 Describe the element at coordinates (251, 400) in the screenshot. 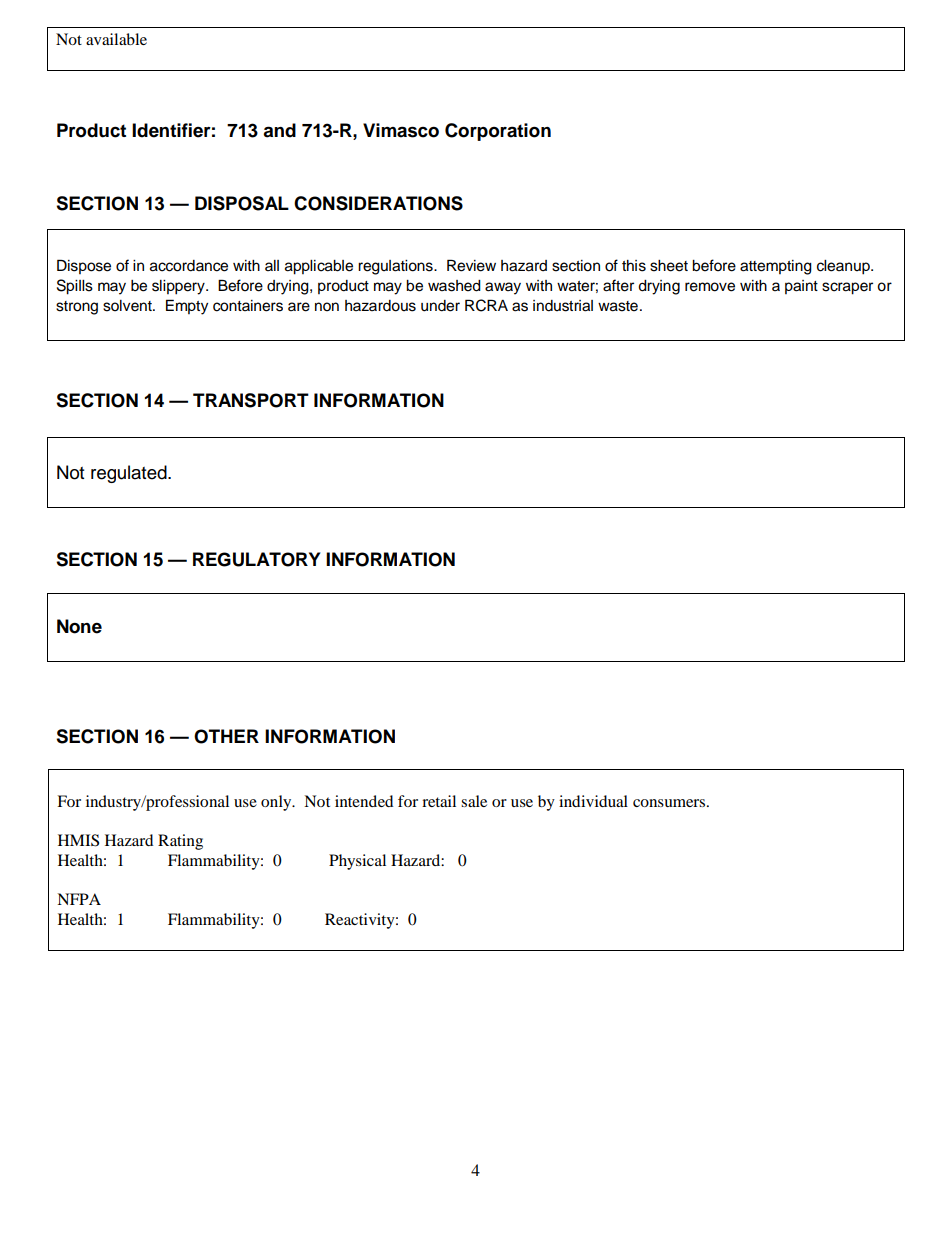

I see `TRANSPORT` at that location.
